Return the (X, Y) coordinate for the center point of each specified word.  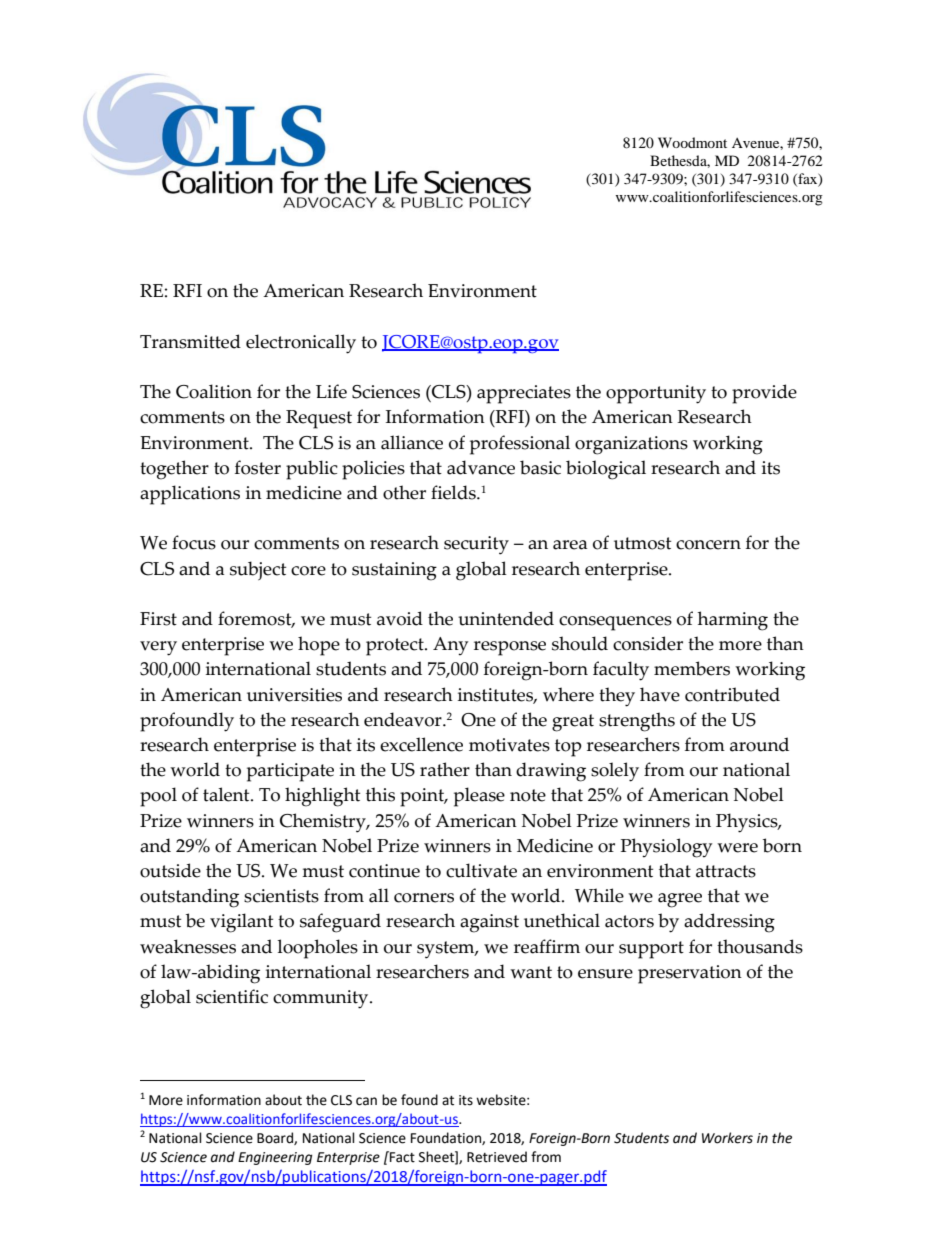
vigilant (241, 923)
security (476, 545)
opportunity (656, 394)
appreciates (524, 394)
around (759, 744)
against (489, 923)
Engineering (275, 1158)
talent (227, 794)
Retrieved (497, 1157)
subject (258, 570)
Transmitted (190, 341)
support (651, 950)
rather (445, 769)
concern (708, 545)
